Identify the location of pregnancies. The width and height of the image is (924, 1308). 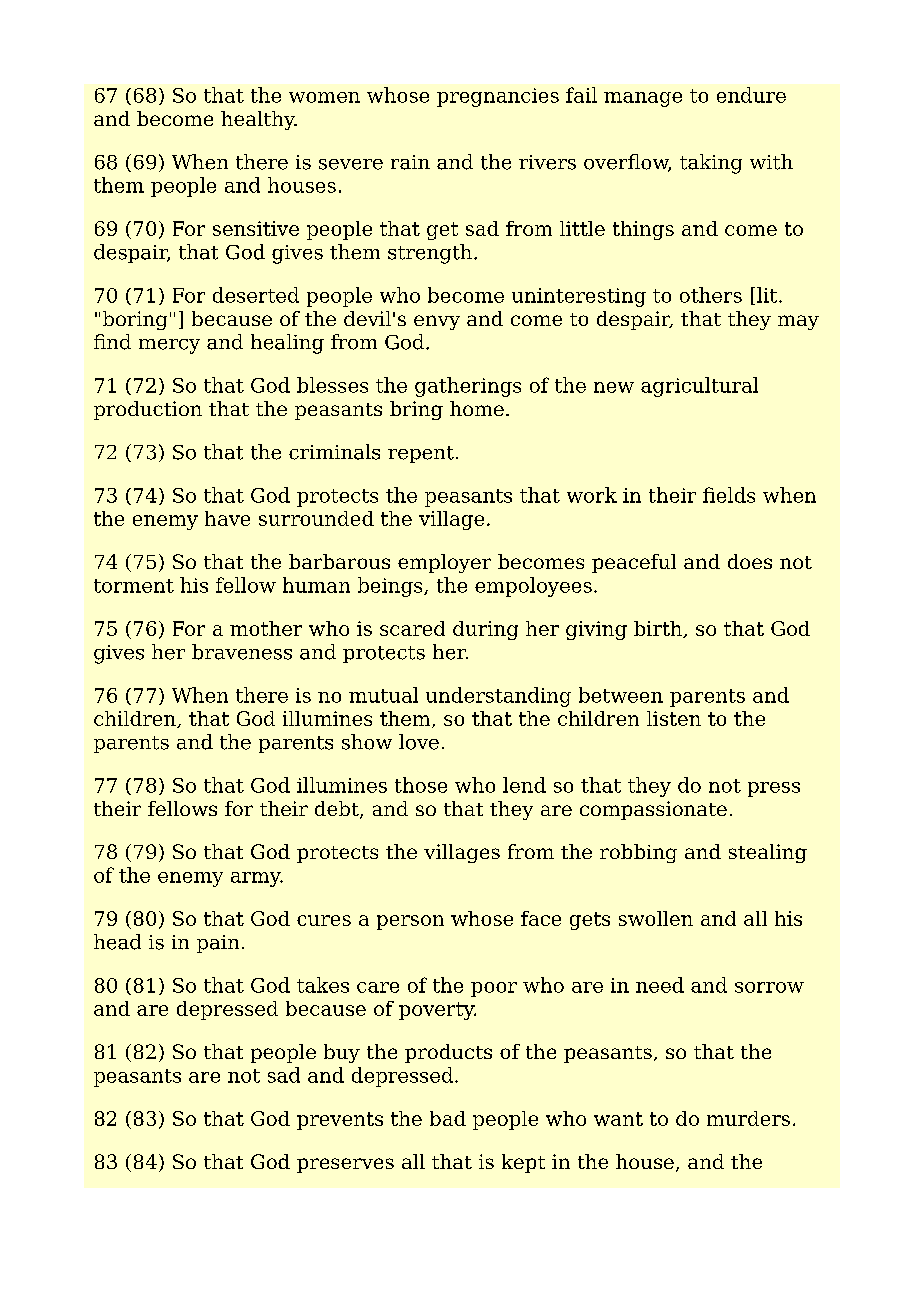
(498, 97).
